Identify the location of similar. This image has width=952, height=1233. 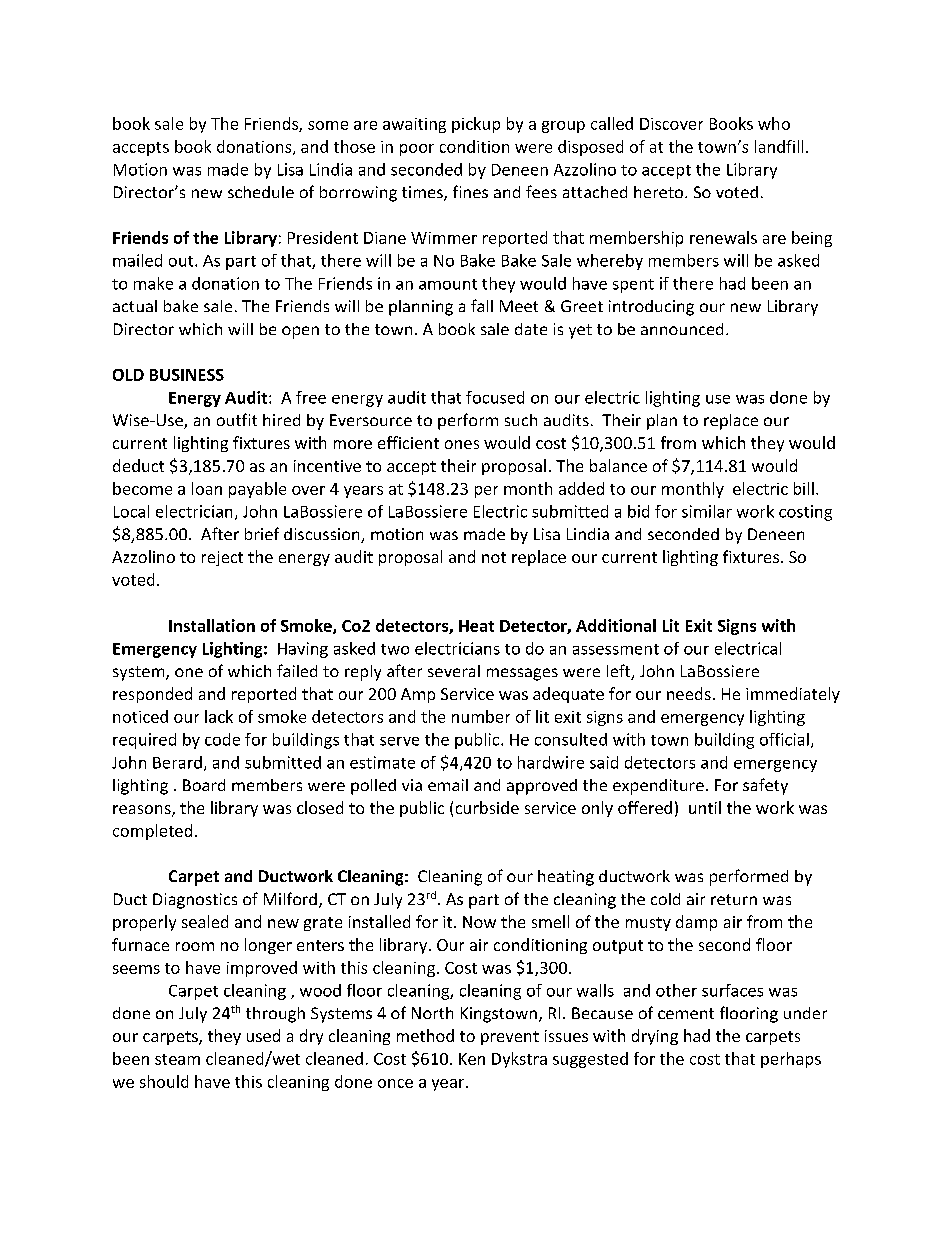
(707, 511).
